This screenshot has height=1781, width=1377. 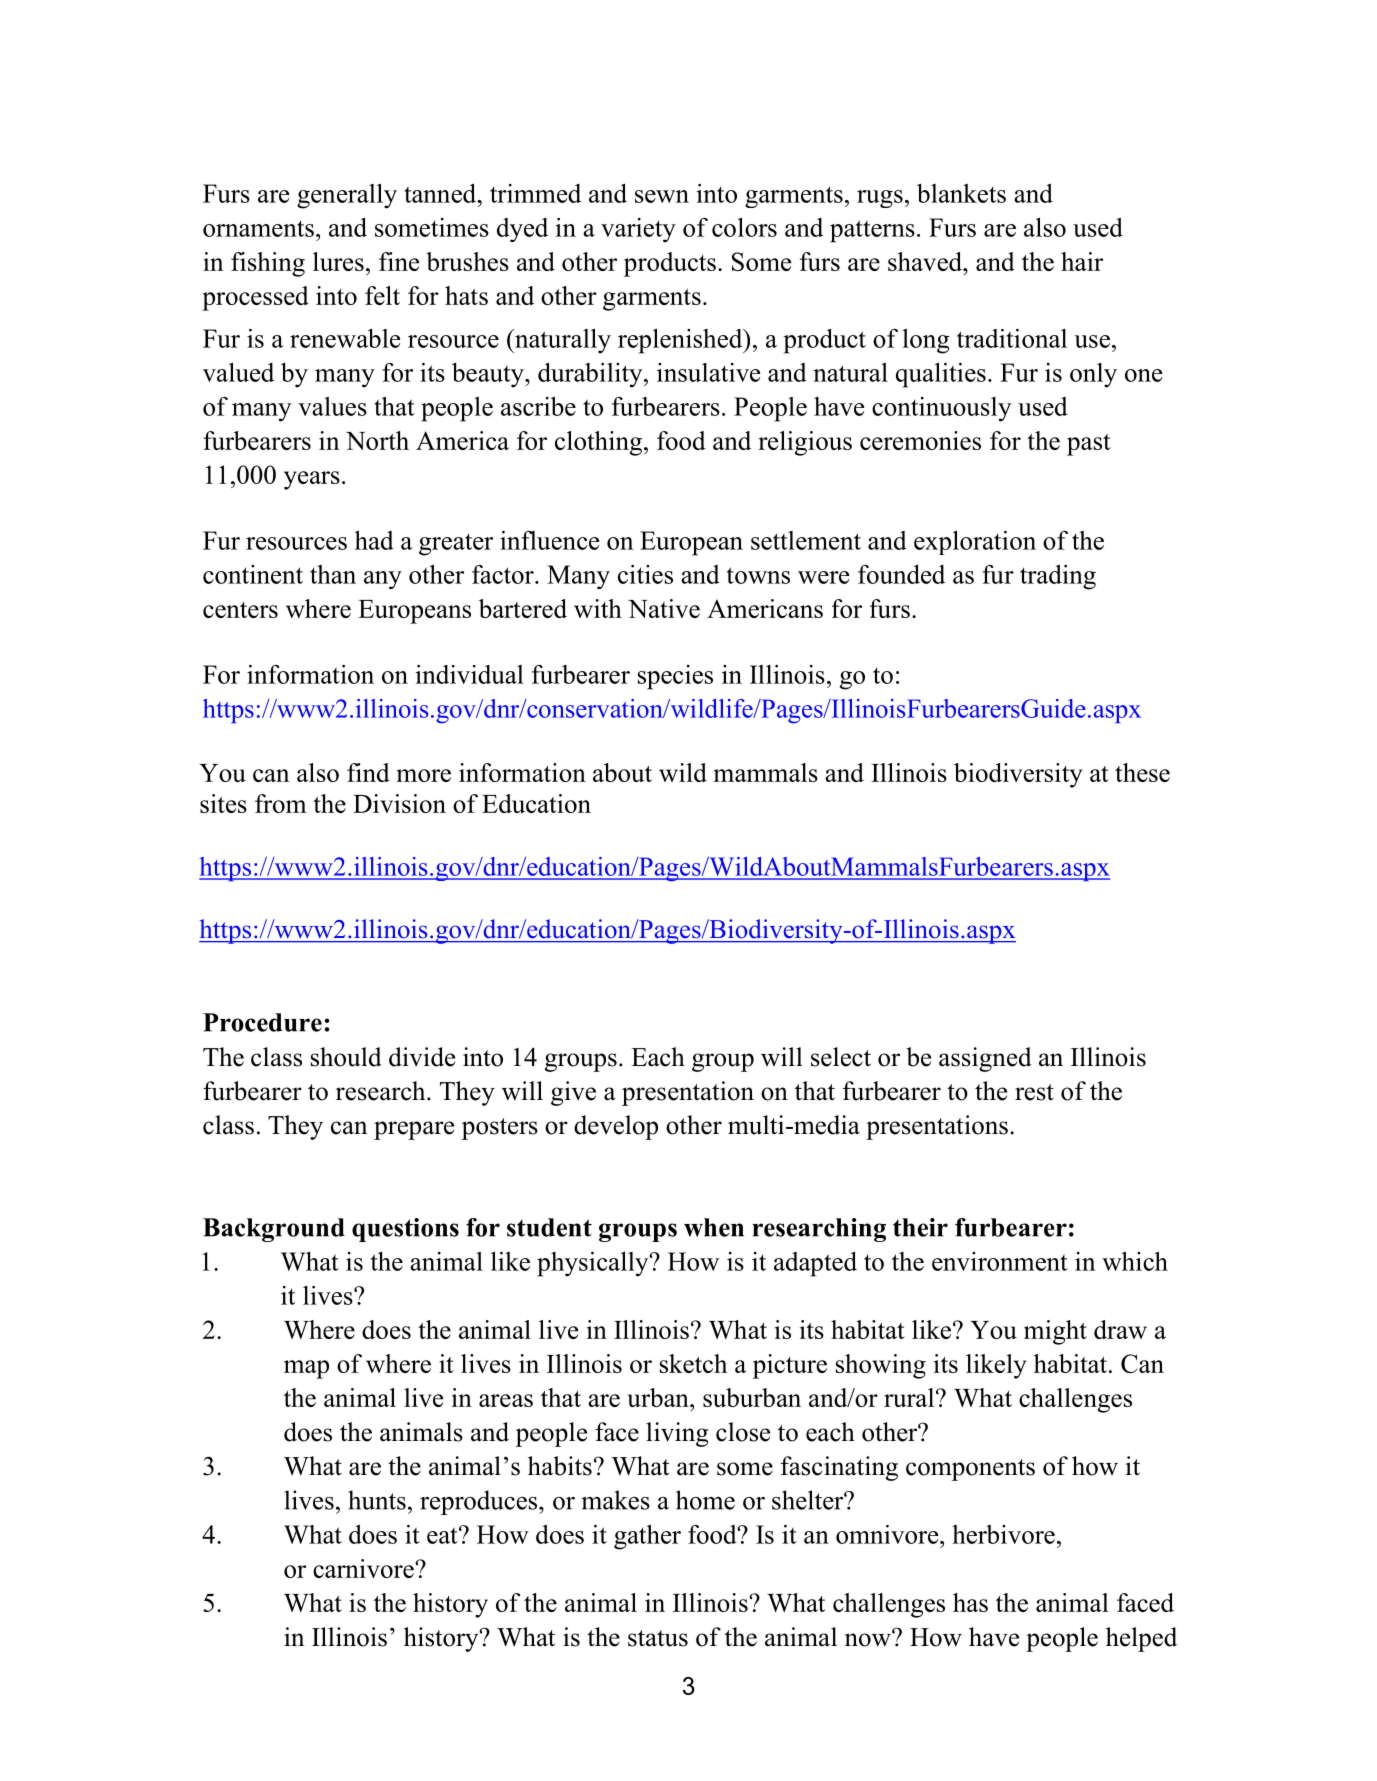 I want to click on has, so click(x=970, y=1602).
